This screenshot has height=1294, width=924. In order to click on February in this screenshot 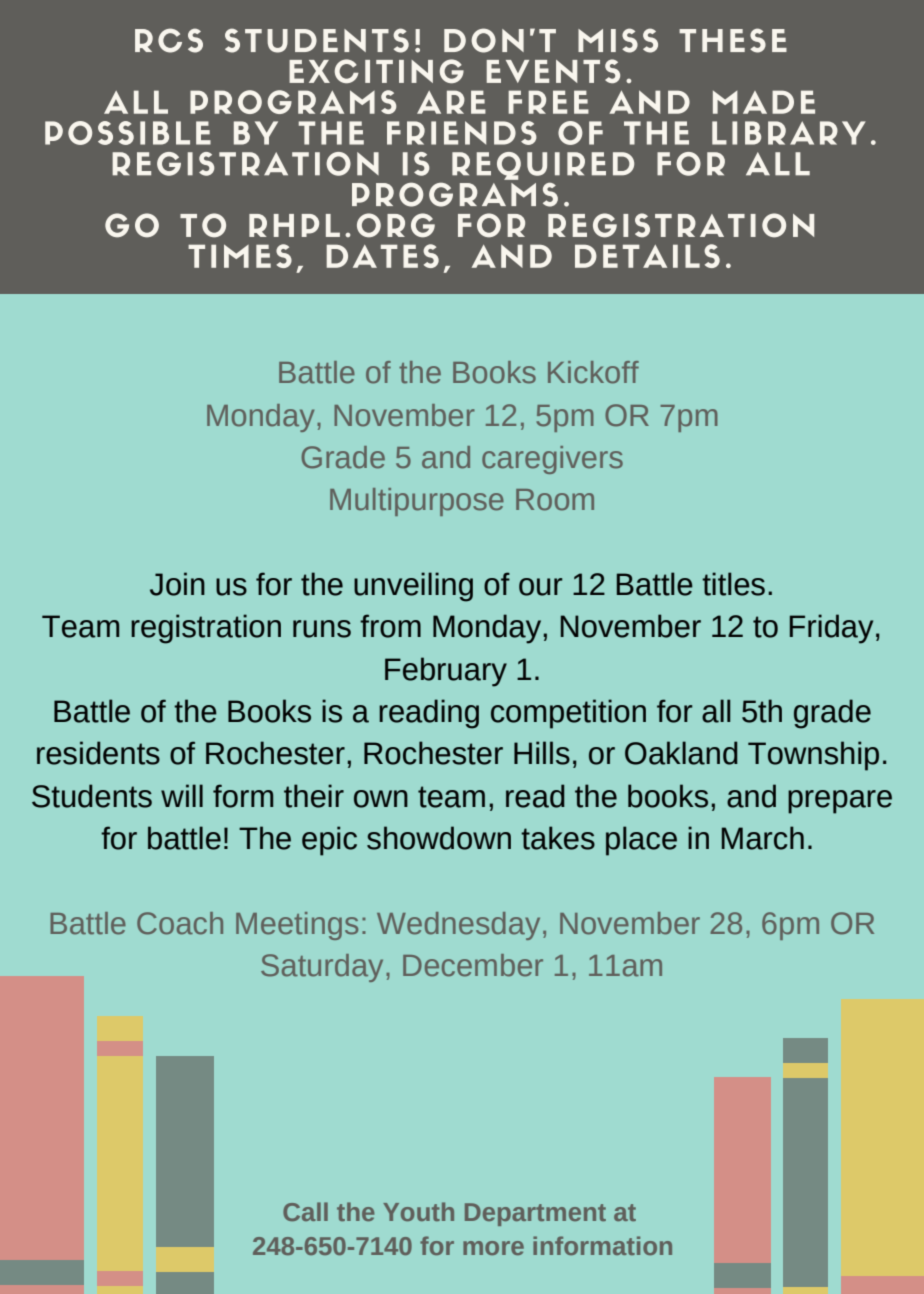, I will do `click(446, 672)`.
